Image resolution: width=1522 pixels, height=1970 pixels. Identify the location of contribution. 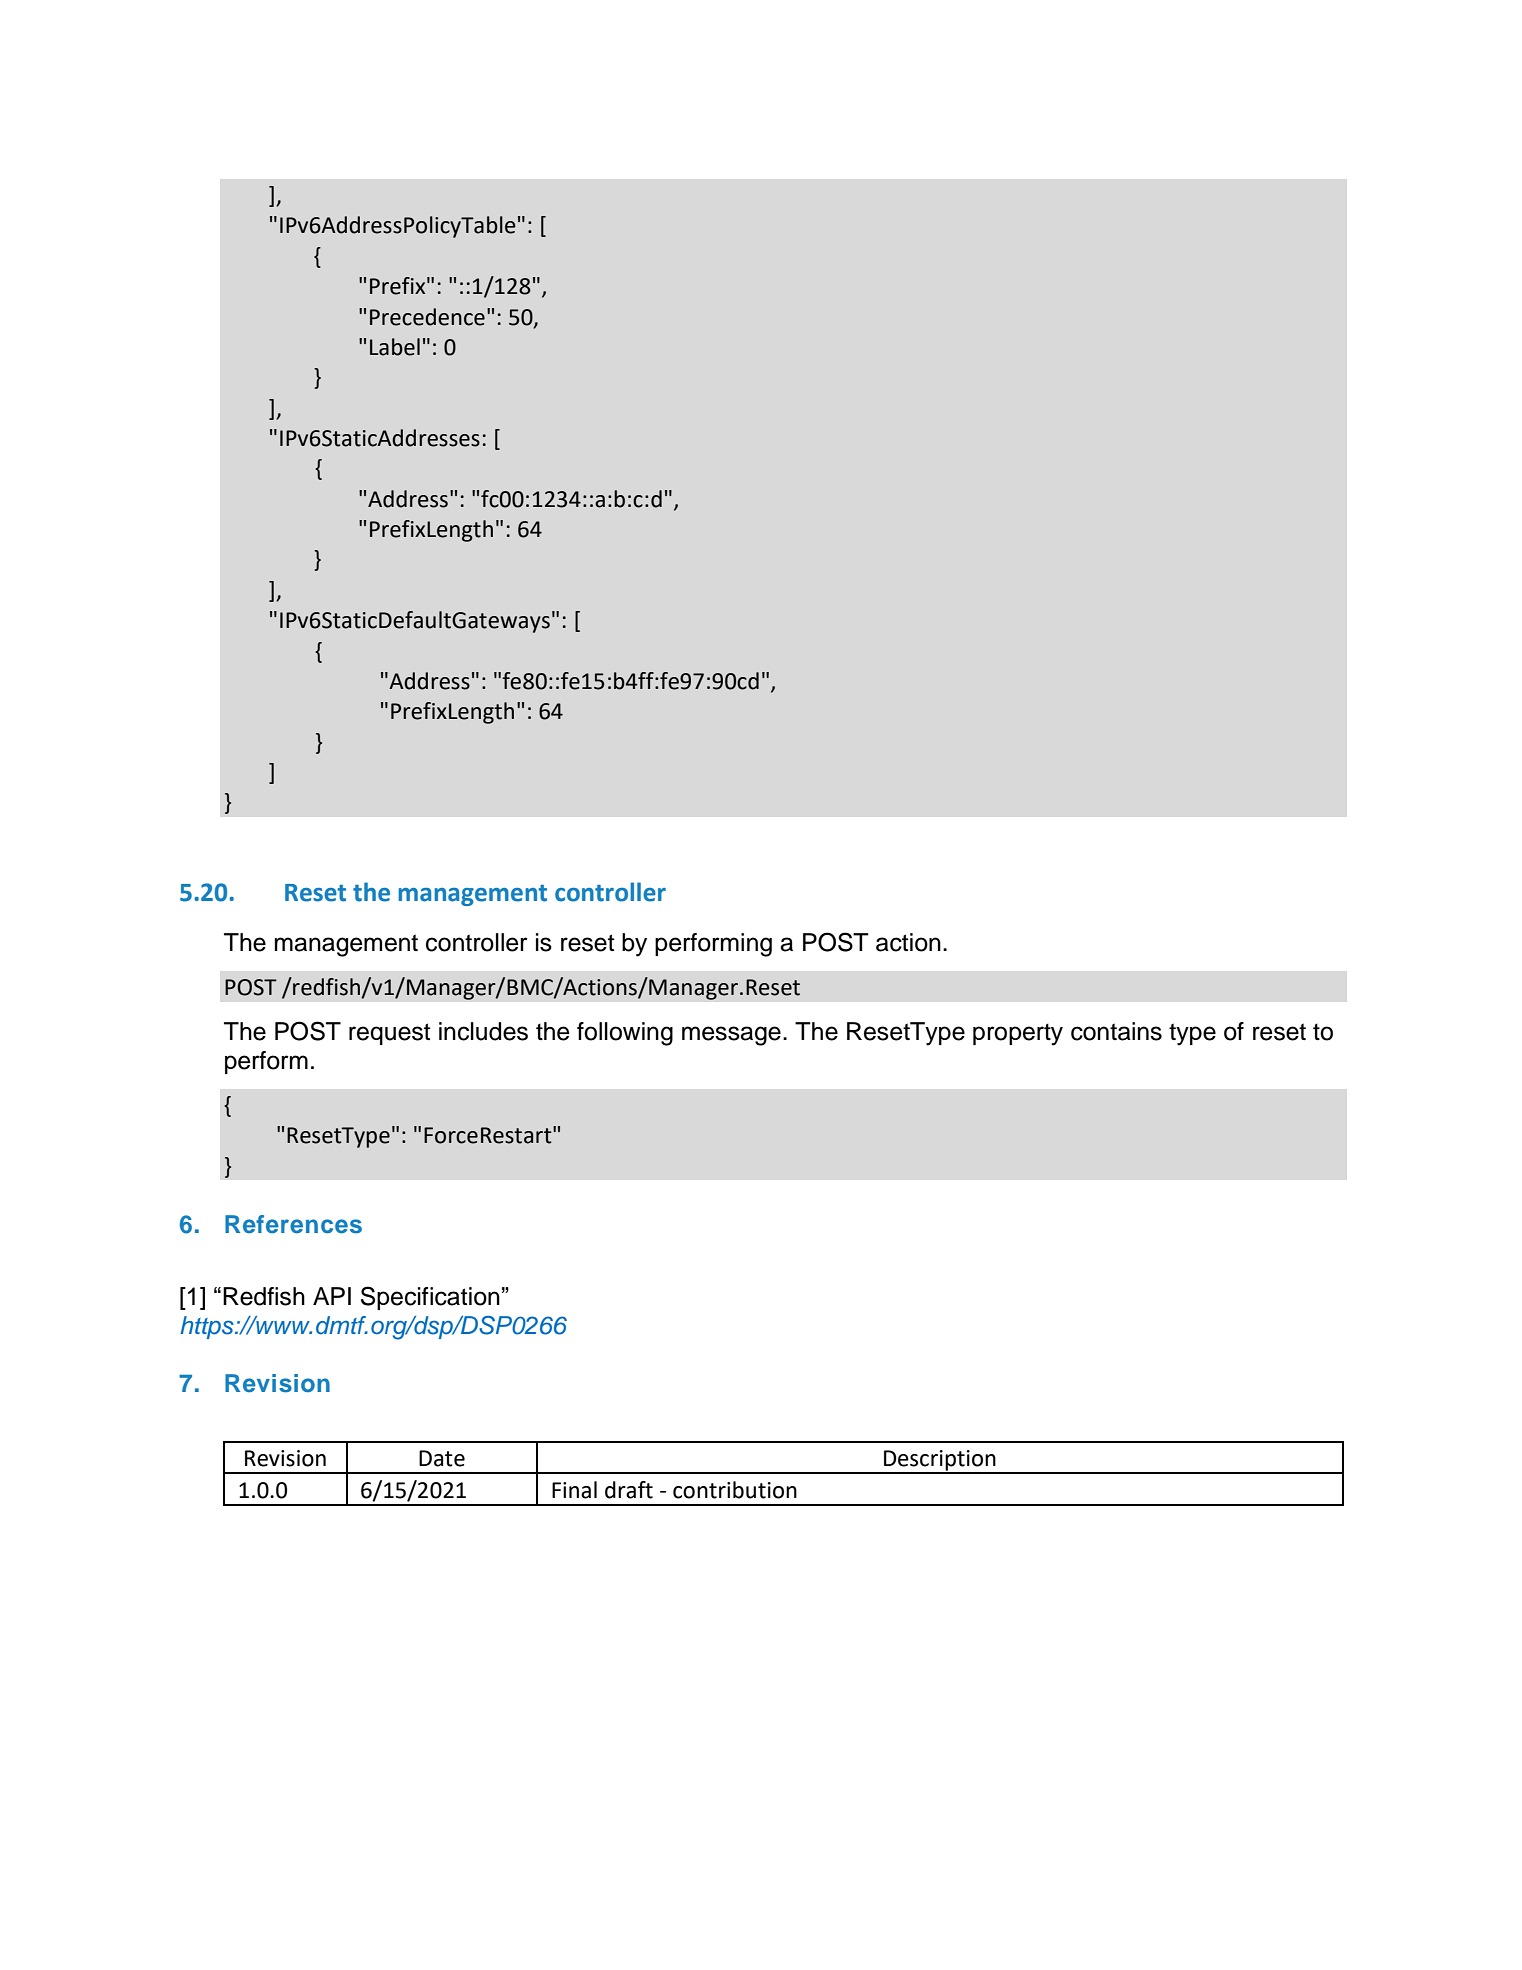
(735, 1490).
